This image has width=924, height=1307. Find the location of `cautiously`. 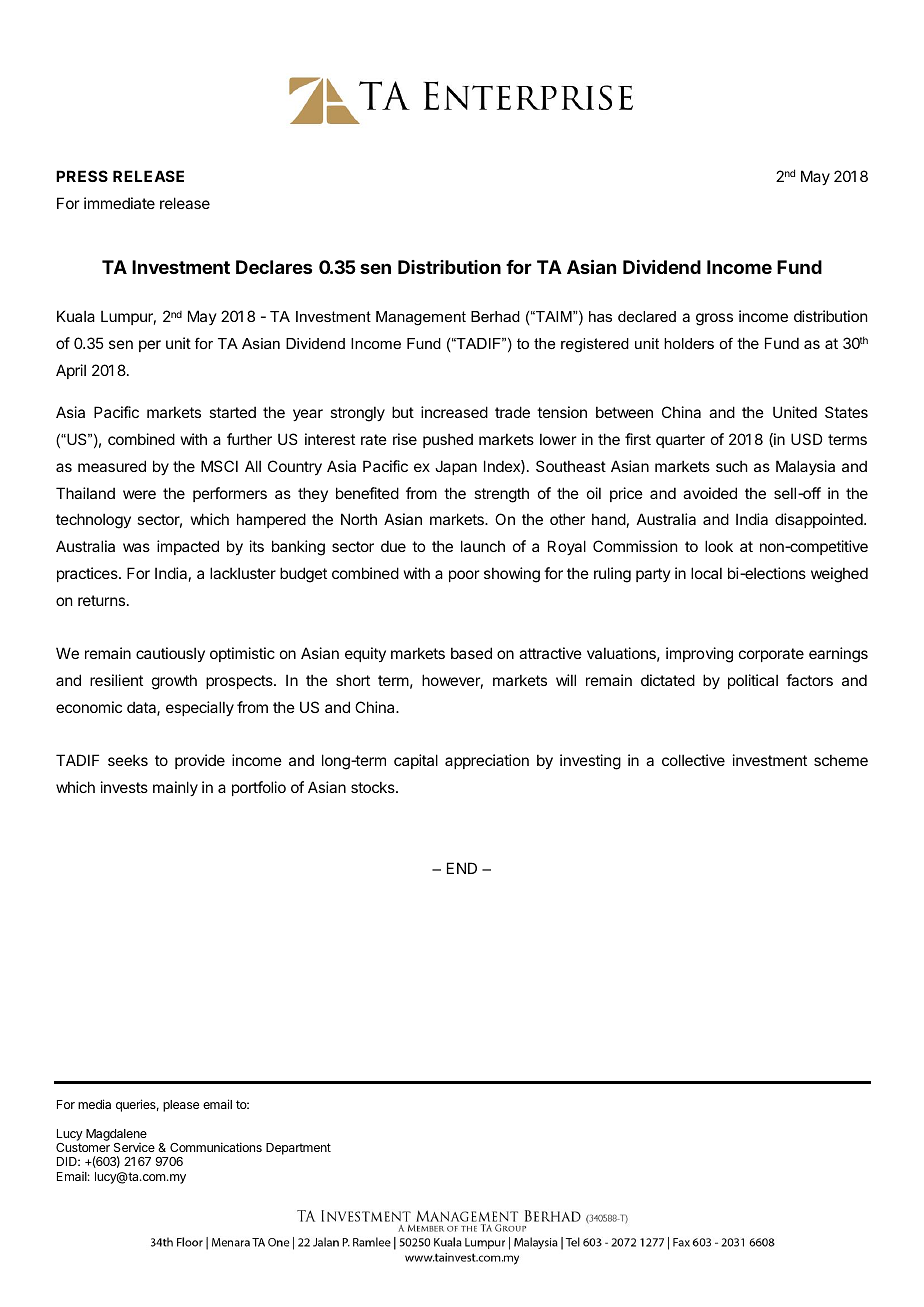

cautiously is located at coordinates (170, 654).
